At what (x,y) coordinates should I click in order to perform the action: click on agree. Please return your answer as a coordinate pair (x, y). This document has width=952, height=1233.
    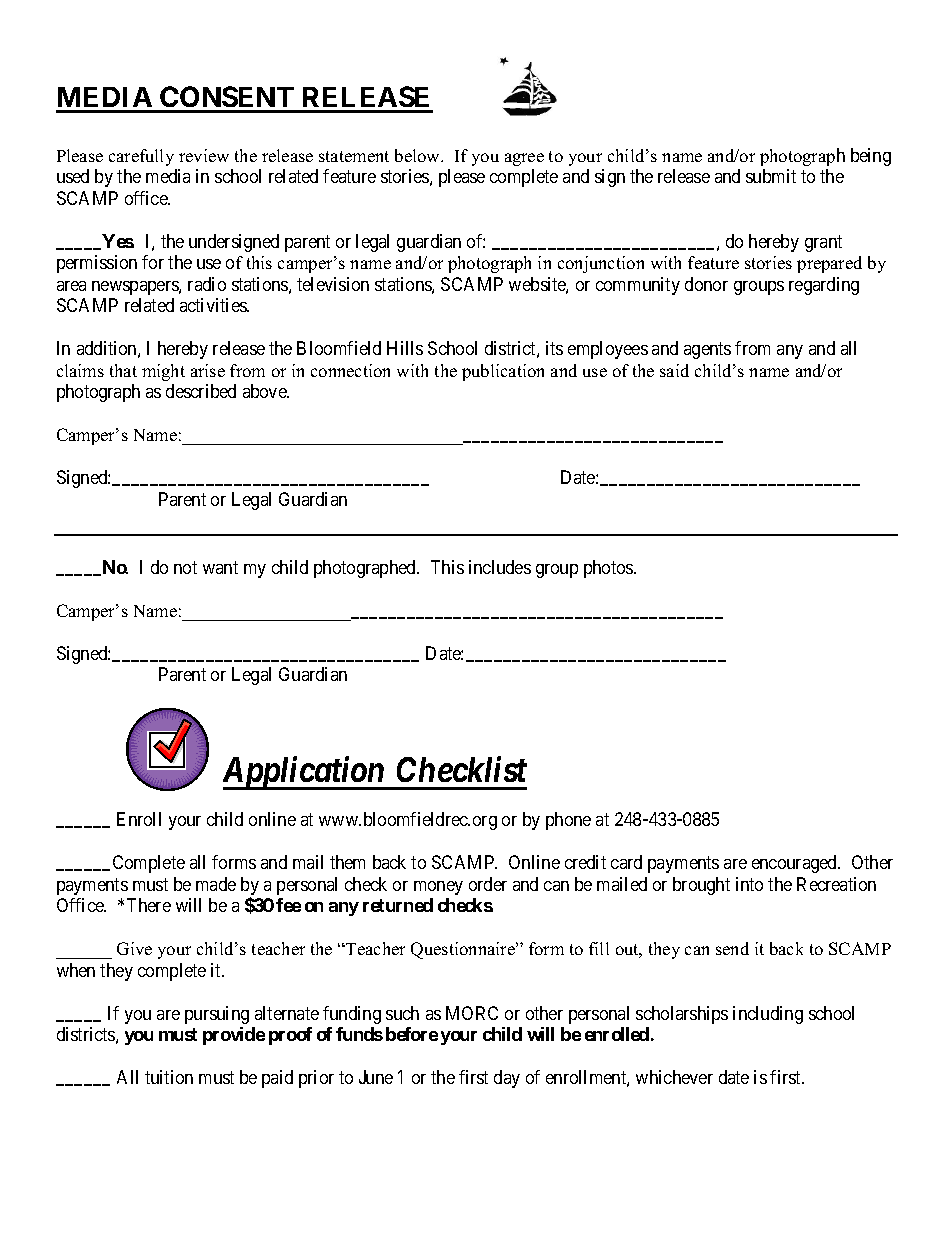
    Looking at the image, I should click on (524, 159).
